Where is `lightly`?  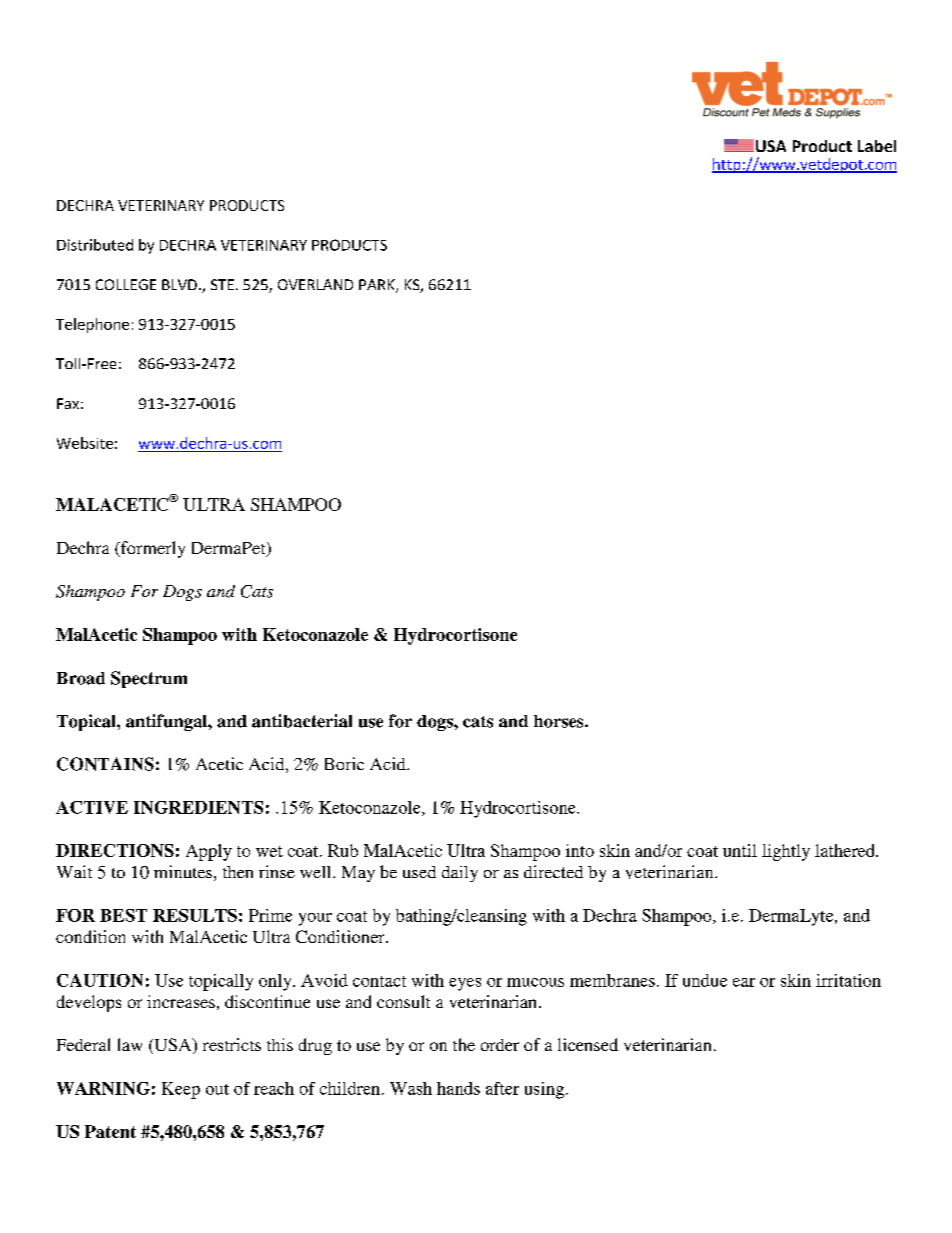 lightly is located at coordinates (786, 852).
